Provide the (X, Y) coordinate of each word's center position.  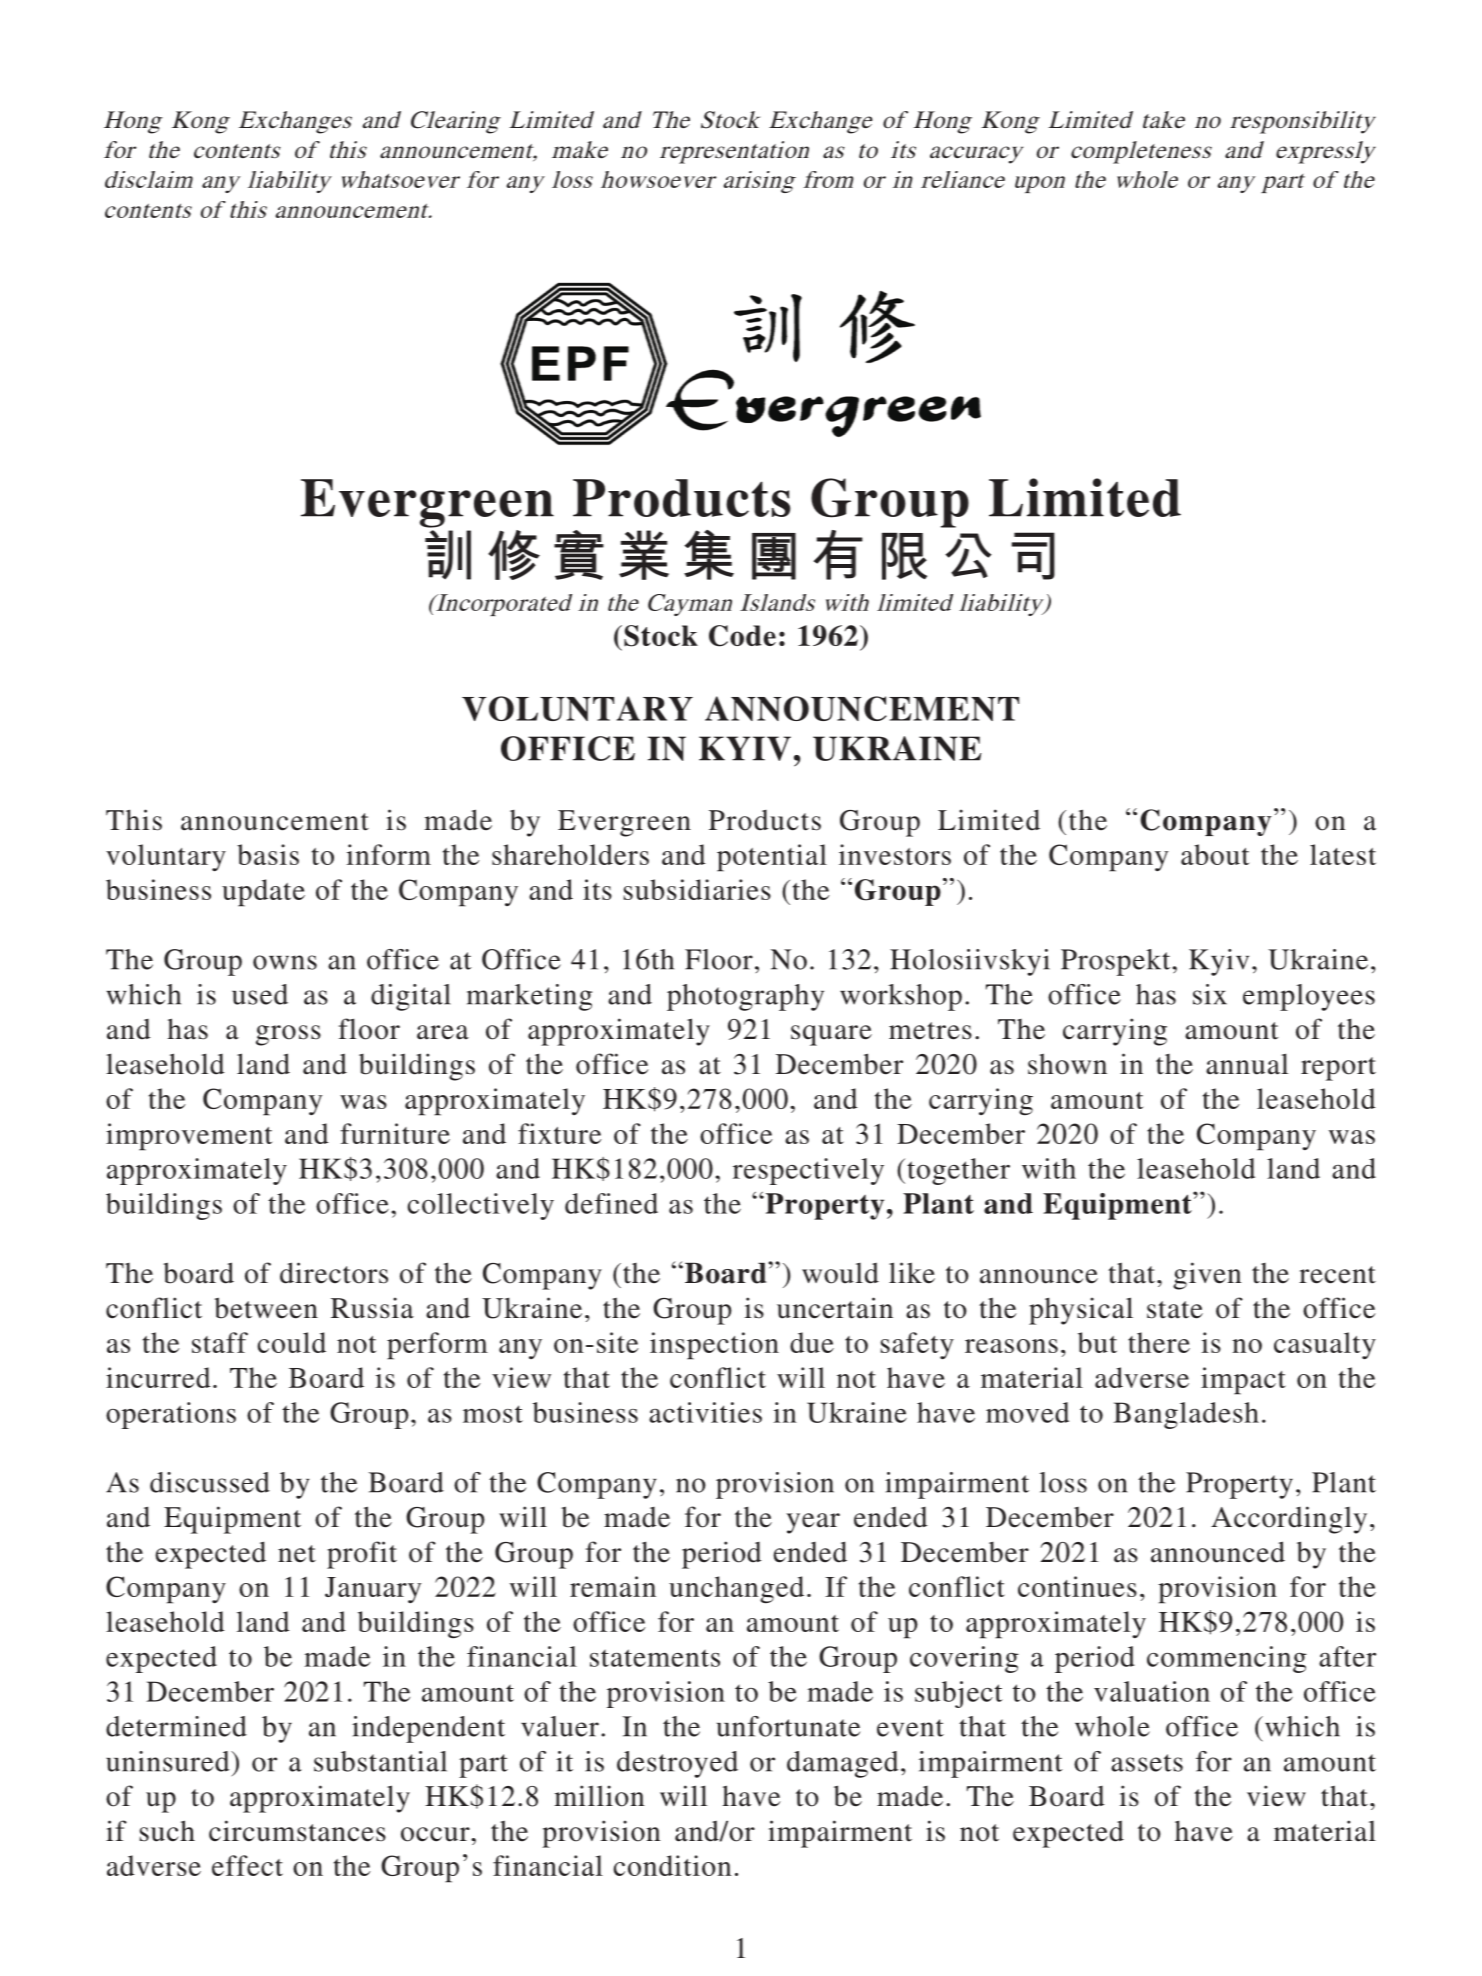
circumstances (297, 1831)
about (1215, 854)
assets (1147, 1763)
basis (268, 854)
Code (742, 636)
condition (672, 1865)
